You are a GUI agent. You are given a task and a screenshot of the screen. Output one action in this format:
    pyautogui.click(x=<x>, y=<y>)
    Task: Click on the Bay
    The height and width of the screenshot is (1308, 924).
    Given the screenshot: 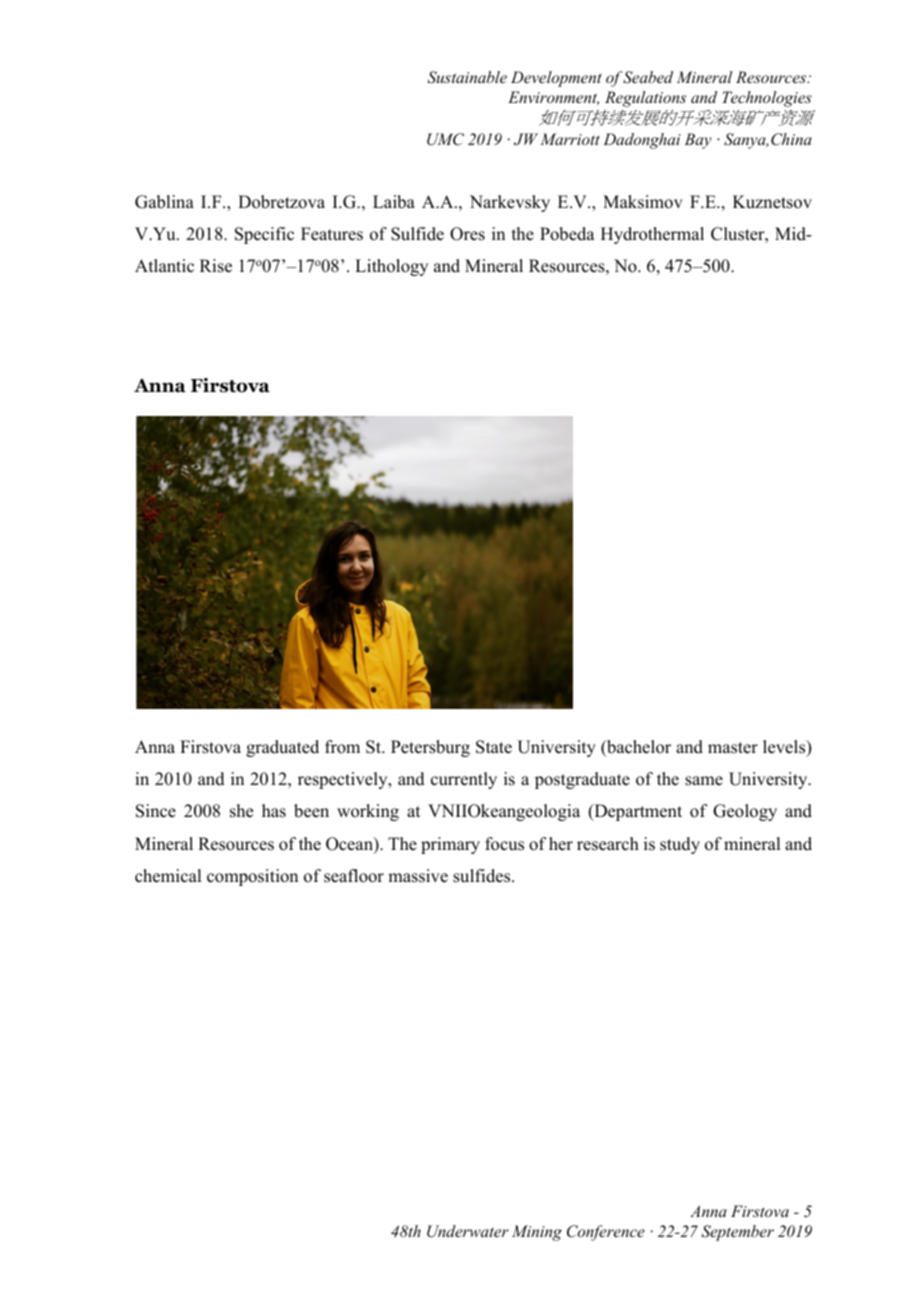 What is the action you would take?
    pyautogui.click(x=698, y=141)
